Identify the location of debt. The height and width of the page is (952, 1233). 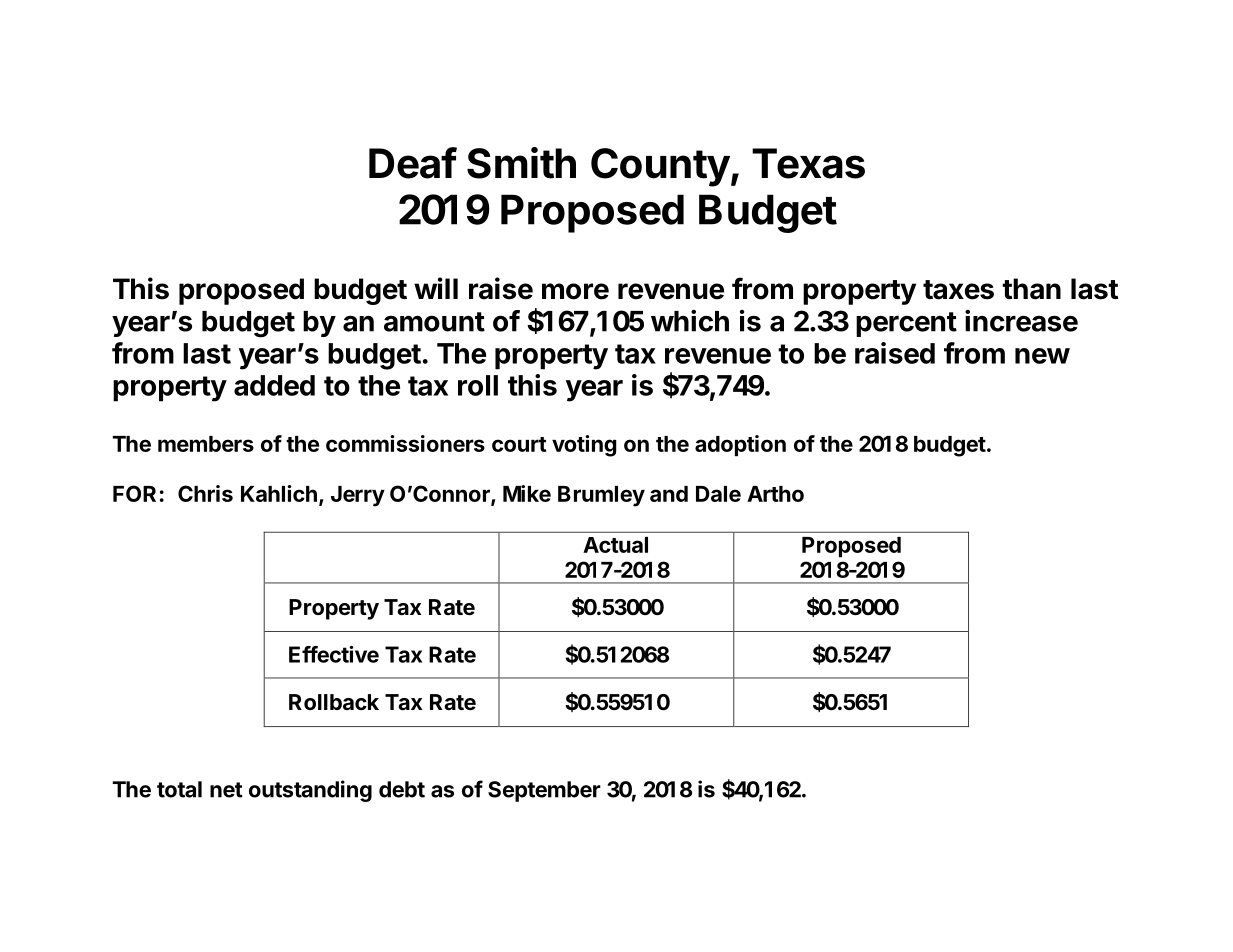
(402, 789).
